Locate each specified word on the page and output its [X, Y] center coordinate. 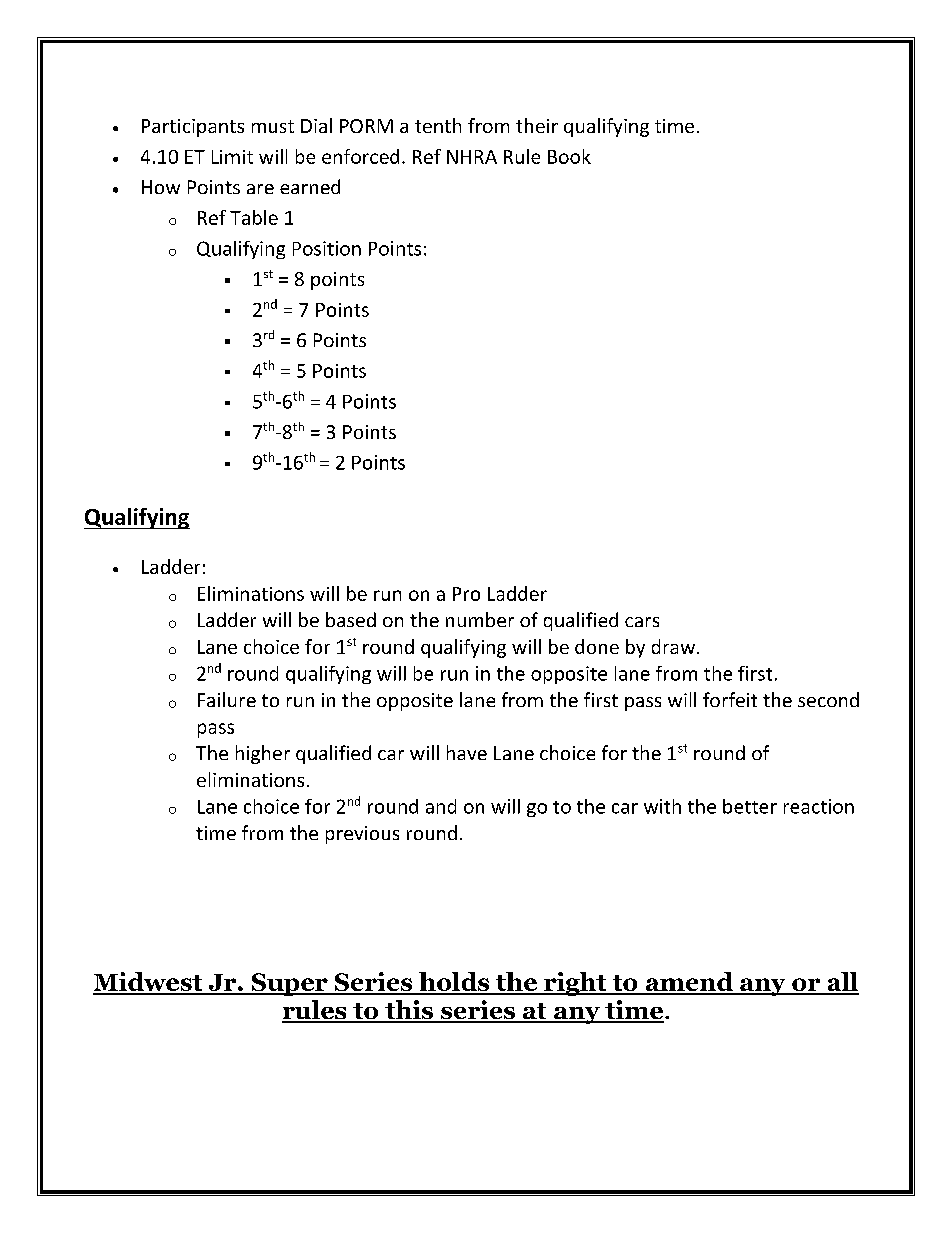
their [537, 125]
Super [289, 984]
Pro [466, 594]
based [351, 619]
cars [642, 622]
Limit [232, 157]
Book [569, 156]
